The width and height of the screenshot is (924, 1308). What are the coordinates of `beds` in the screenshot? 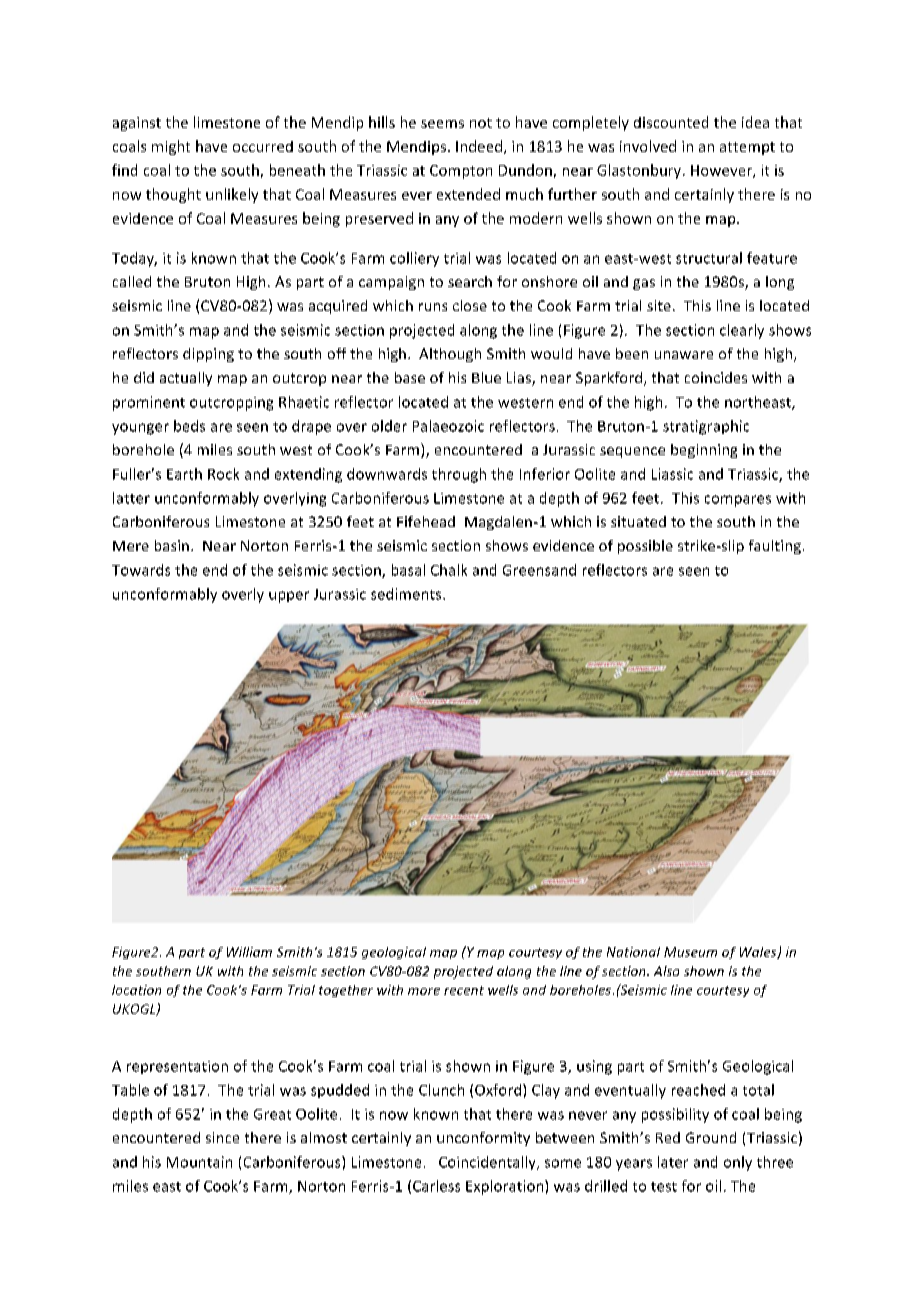 It's located at (189, 426).
